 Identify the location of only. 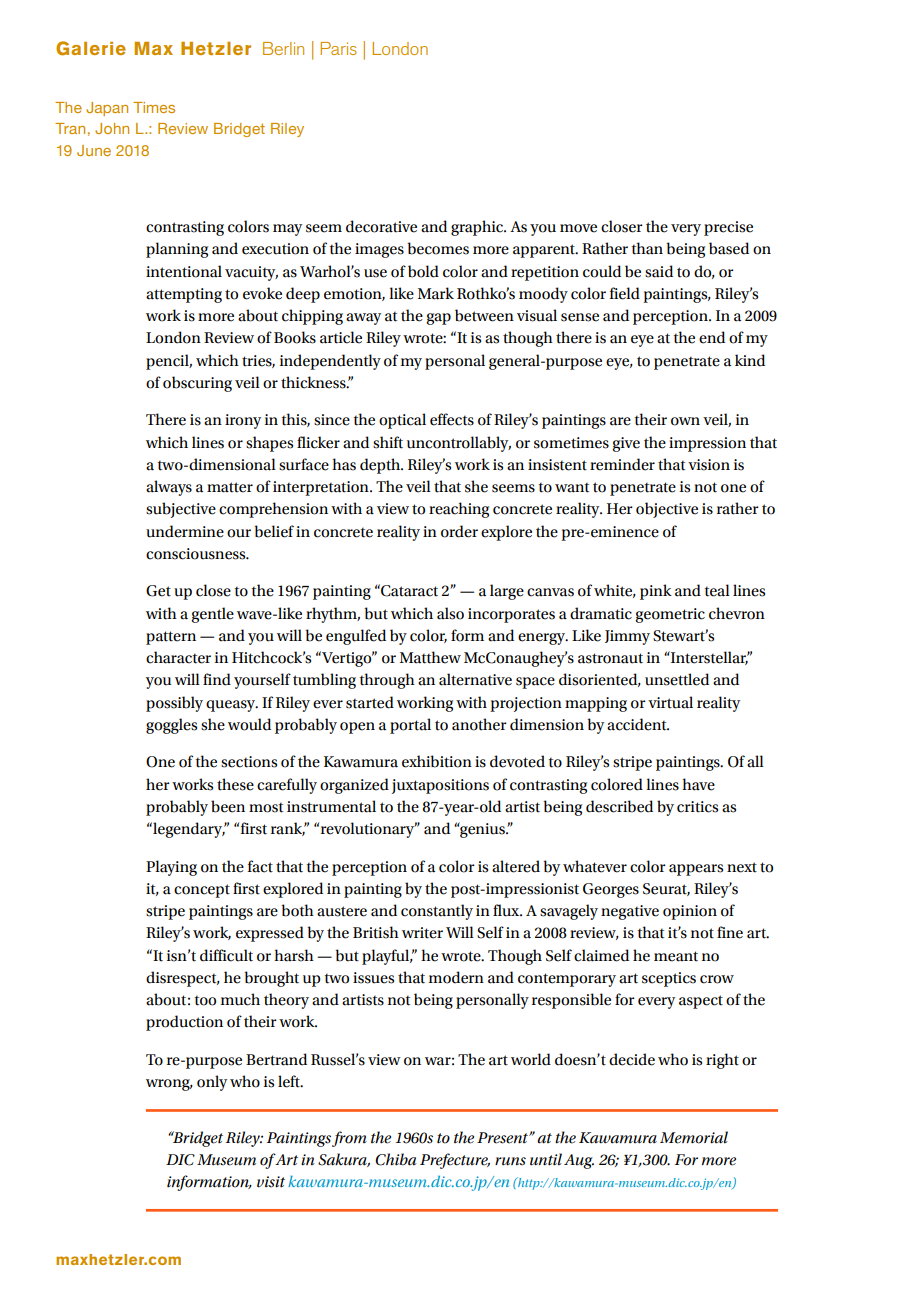
(212, 1083).
